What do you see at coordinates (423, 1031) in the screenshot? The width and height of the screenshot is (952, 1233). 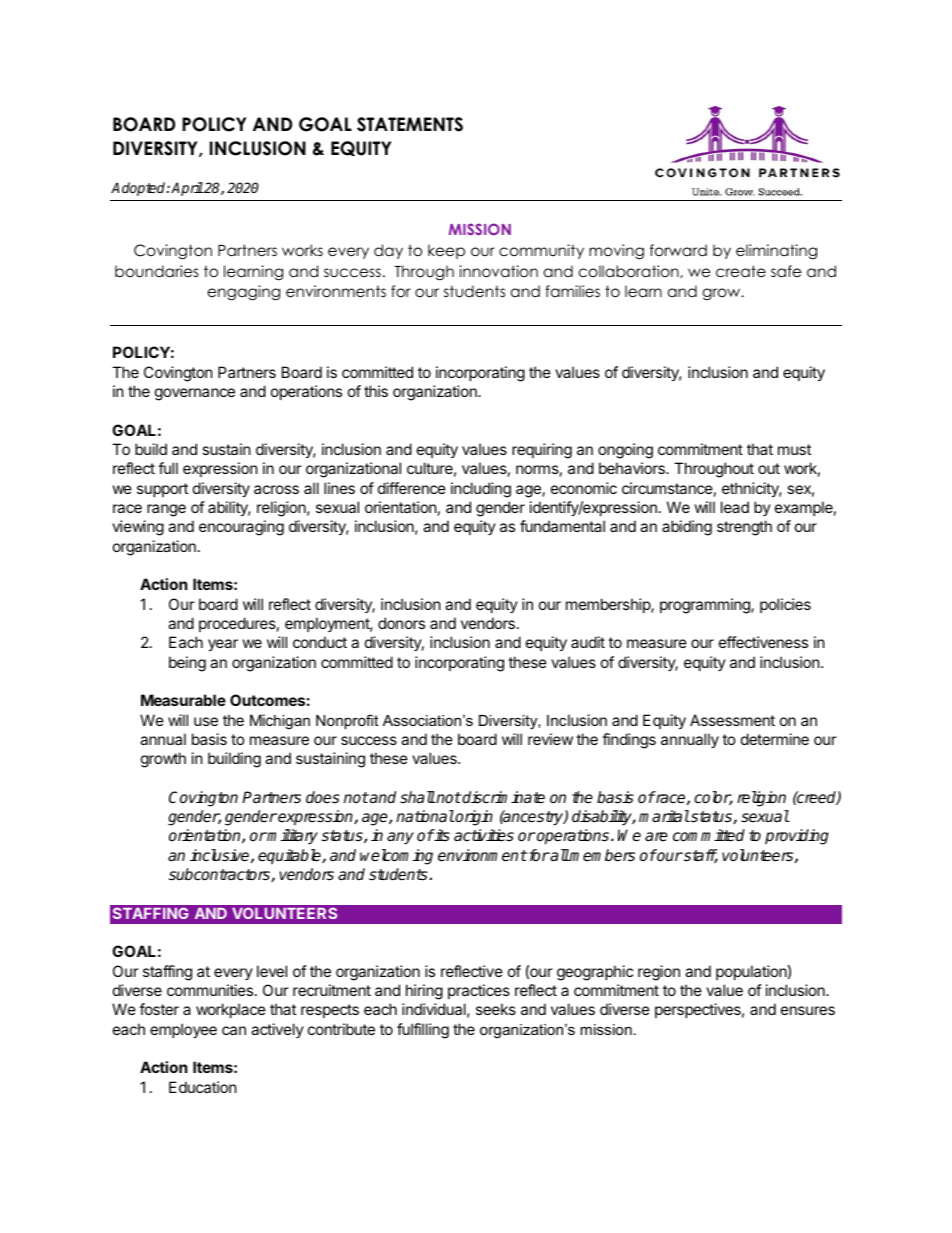 I see `fulfilling` at bounding box center [423, 1031].
